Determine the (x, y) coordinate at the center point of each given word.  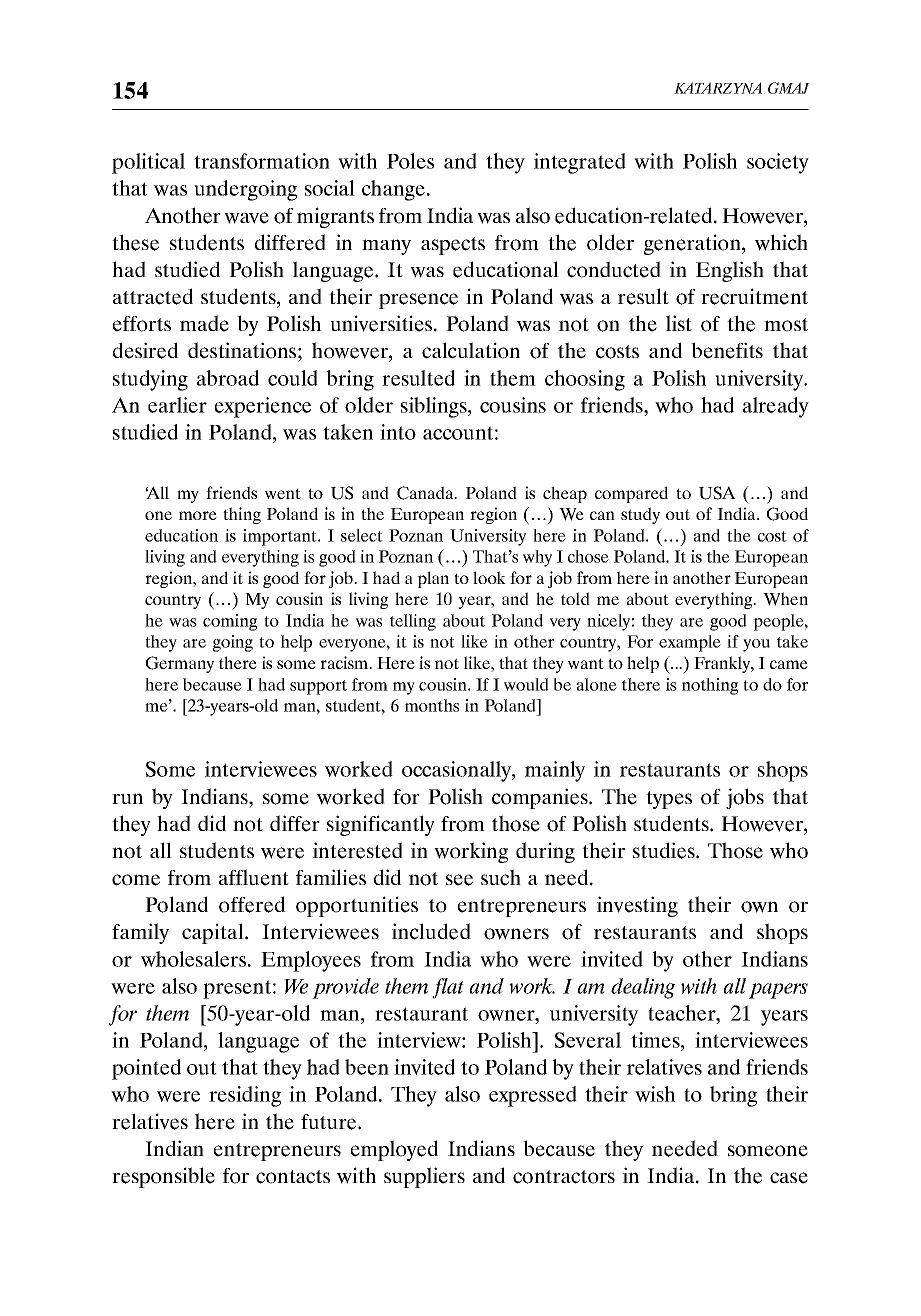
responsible (163, 1177)
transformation (262, 161)
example (690, 643)
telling (413, 622)
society (778, 163)
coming (230, 622)
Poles (410, 161)
